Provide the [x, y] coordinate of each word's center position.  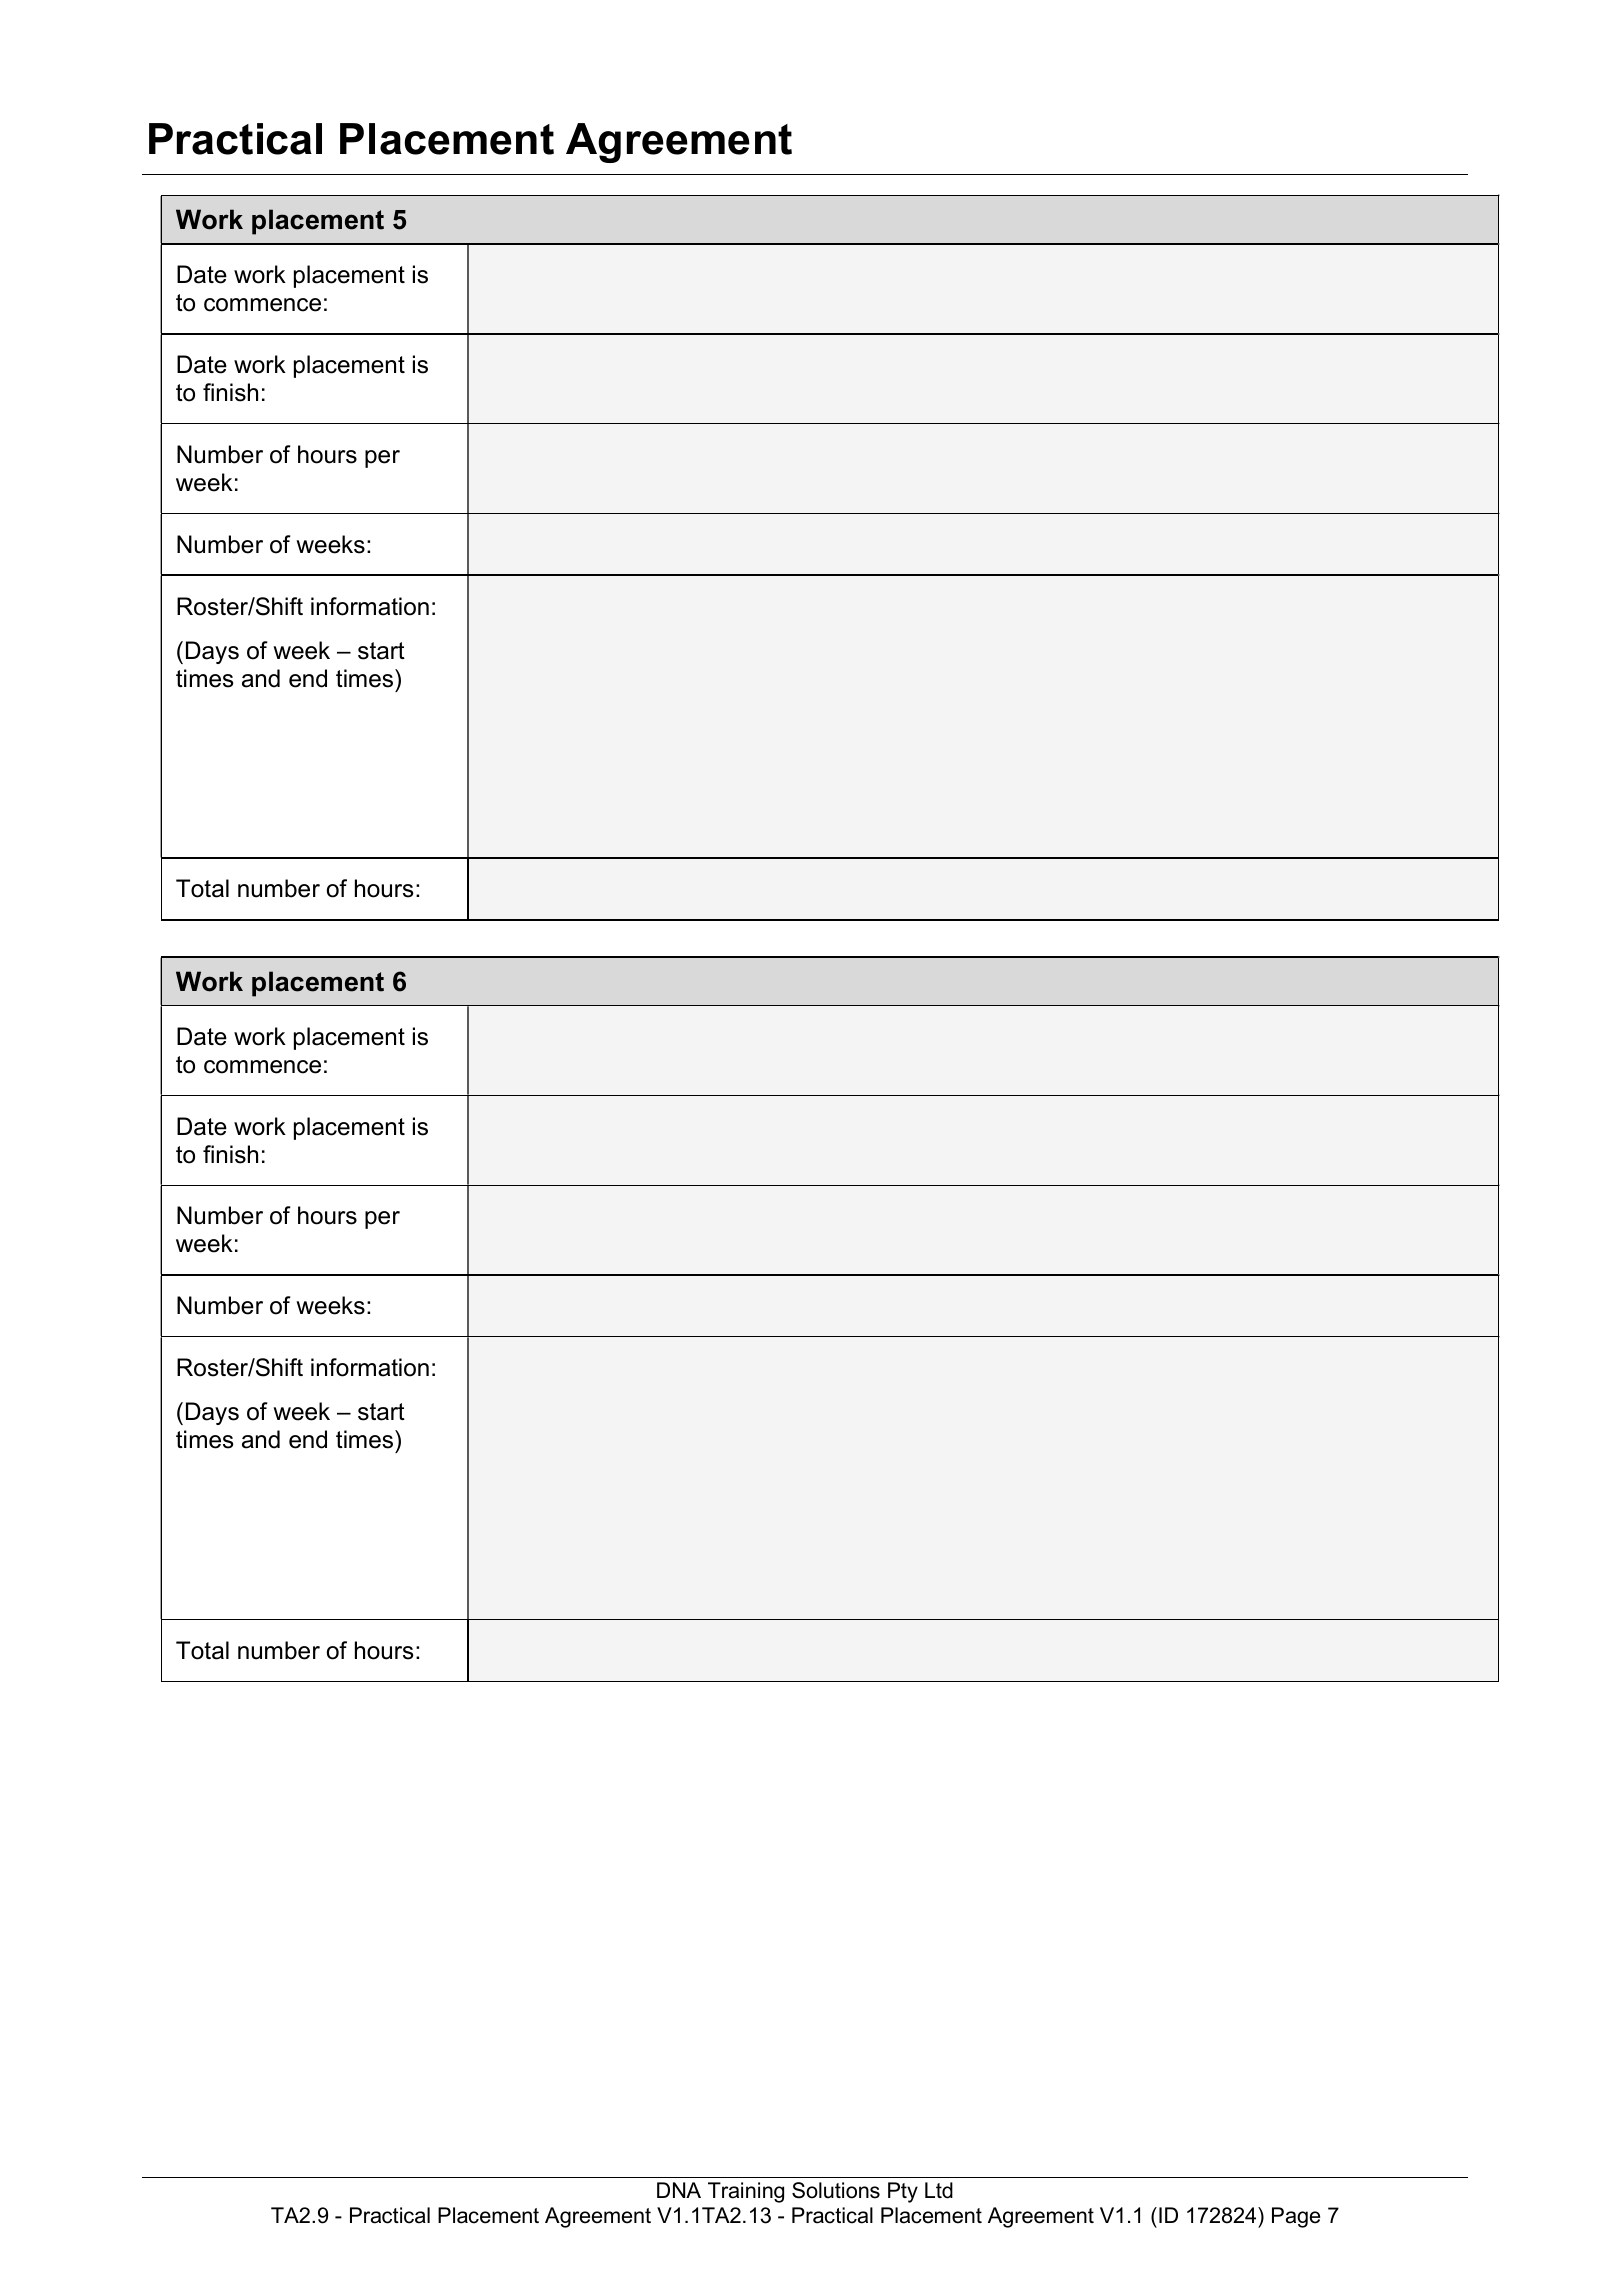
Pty [903, 2192]
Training [746, 2192]
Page [1296, 2217]
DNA [679, 2190]
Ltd [939, 2190]
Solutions [836, 2190]
